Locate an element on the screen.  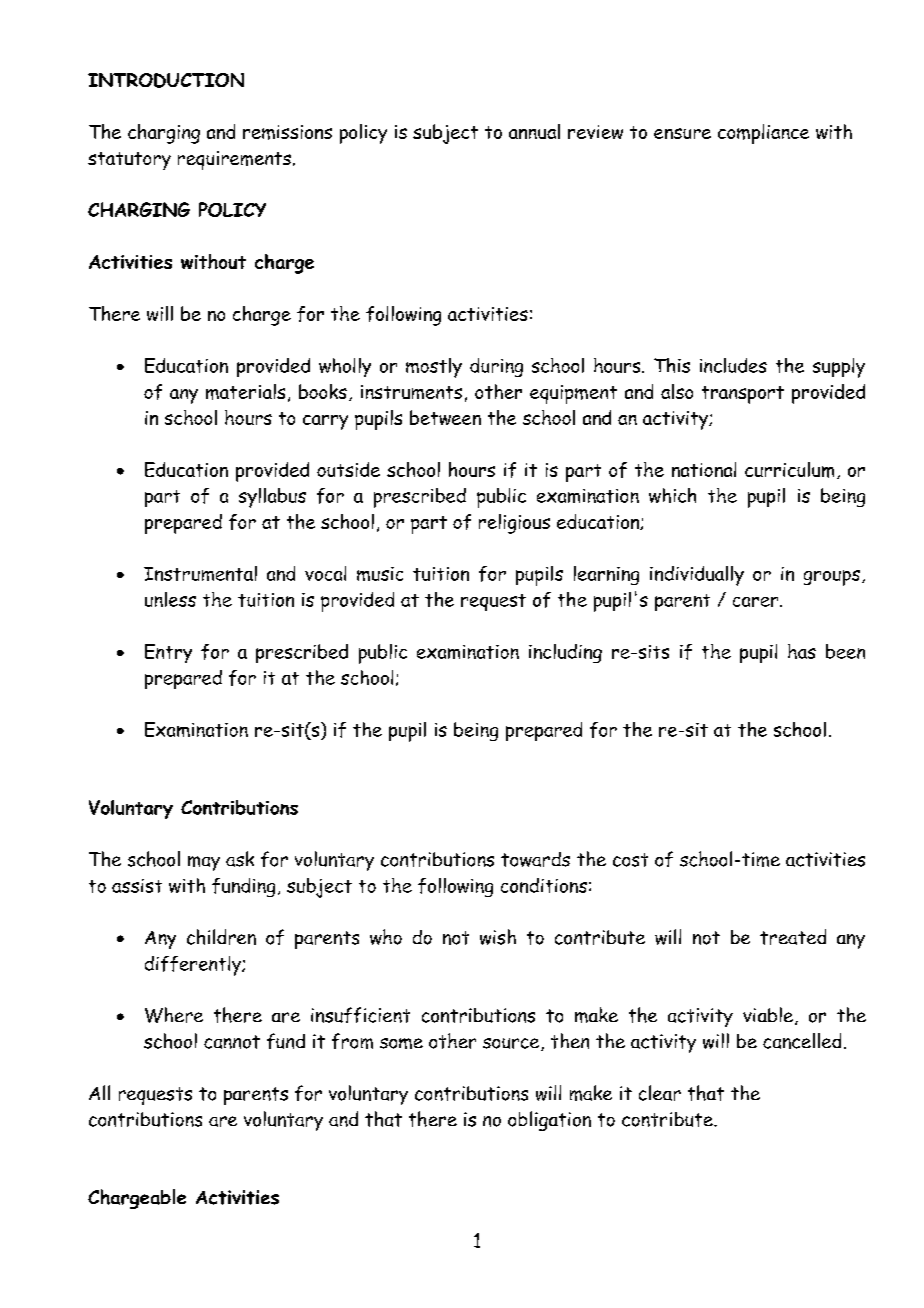
including is located at coordinates (565, 653).
